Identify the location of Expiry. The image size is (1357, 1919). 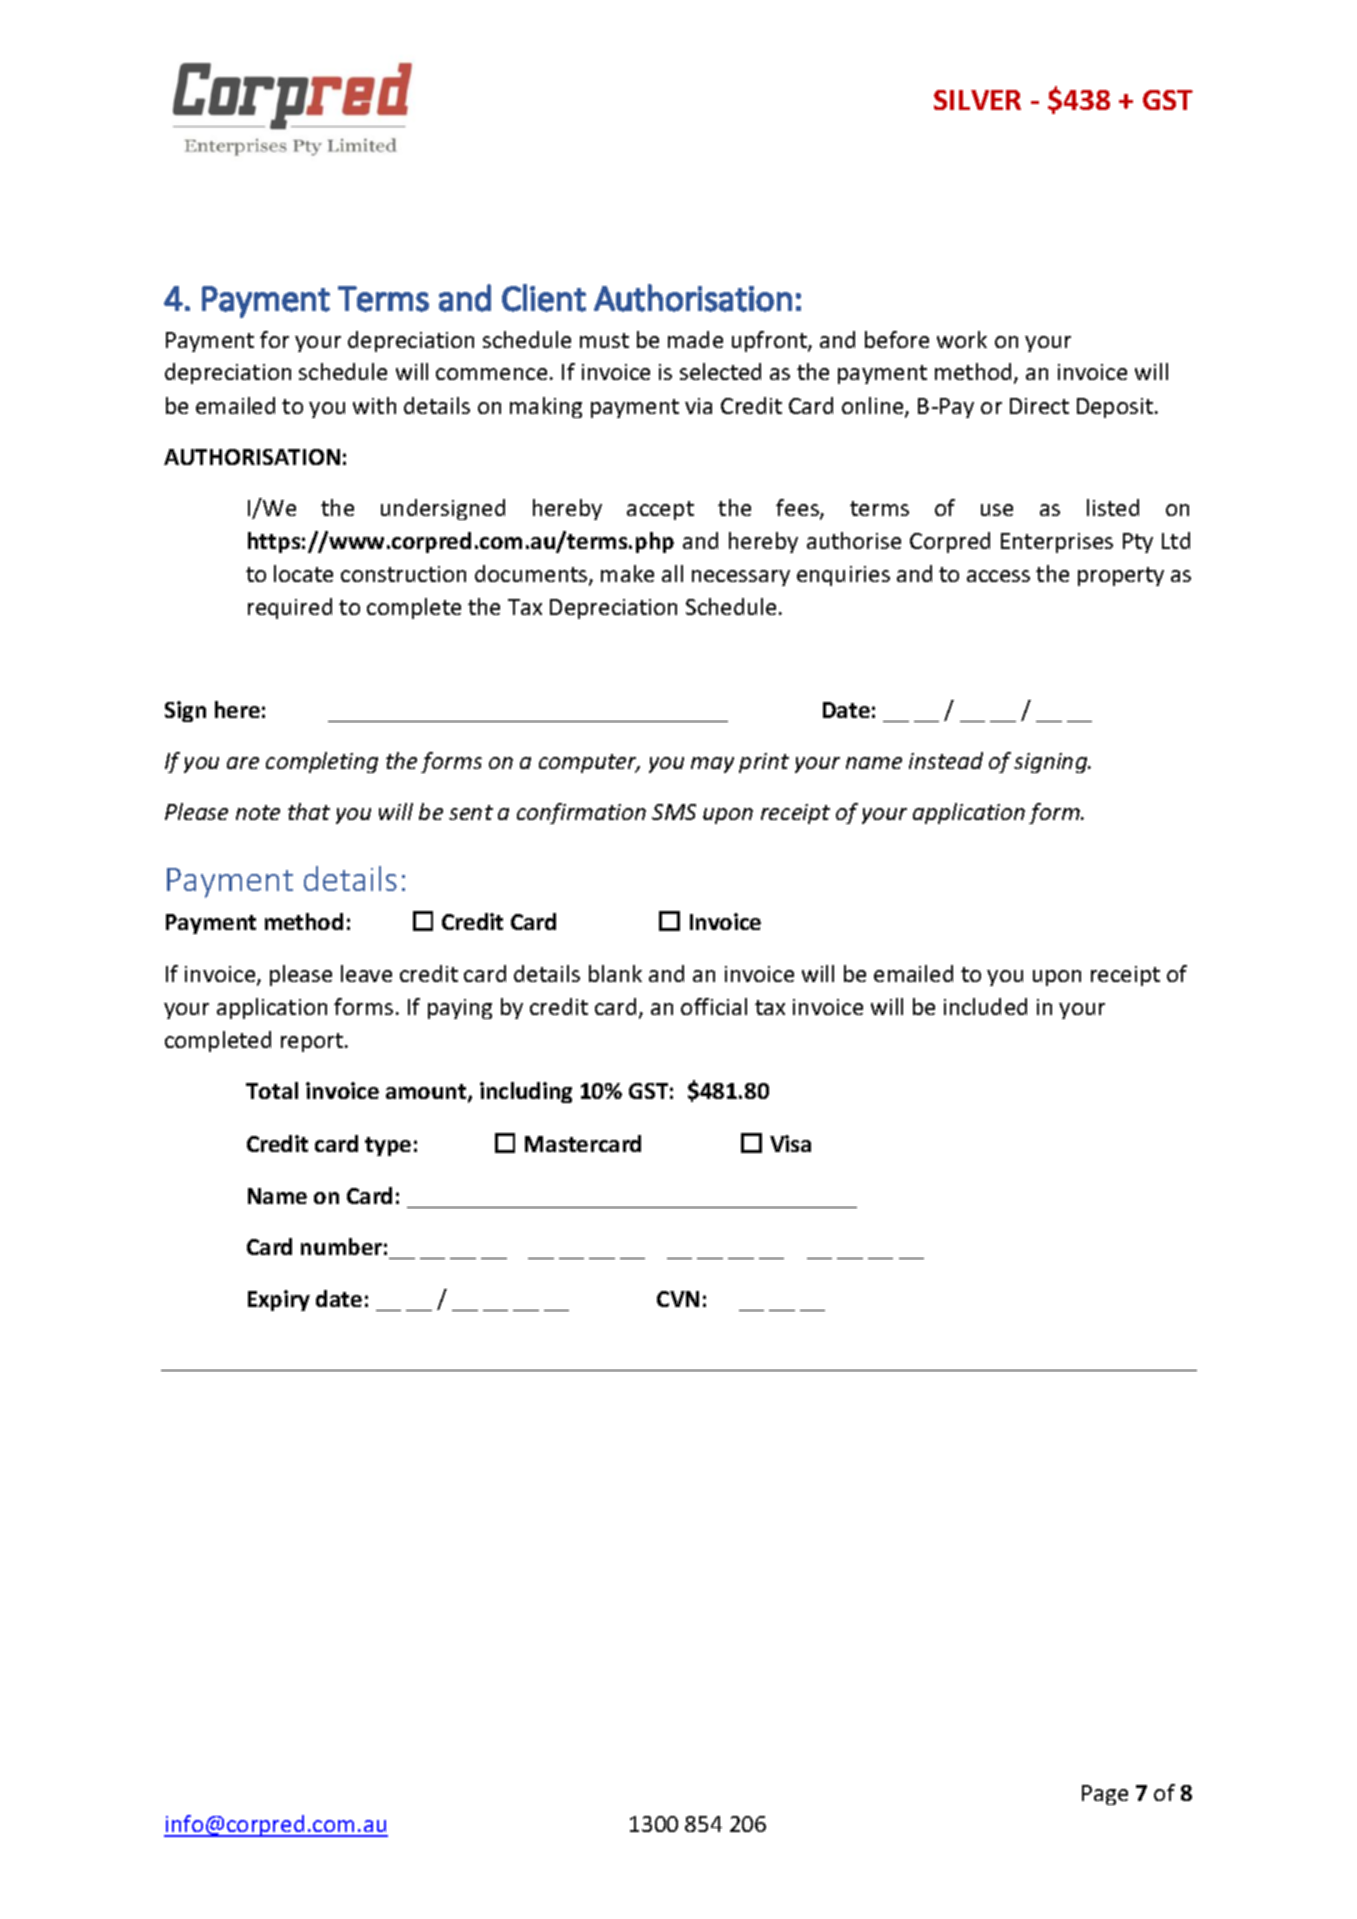
(279, 1300).
